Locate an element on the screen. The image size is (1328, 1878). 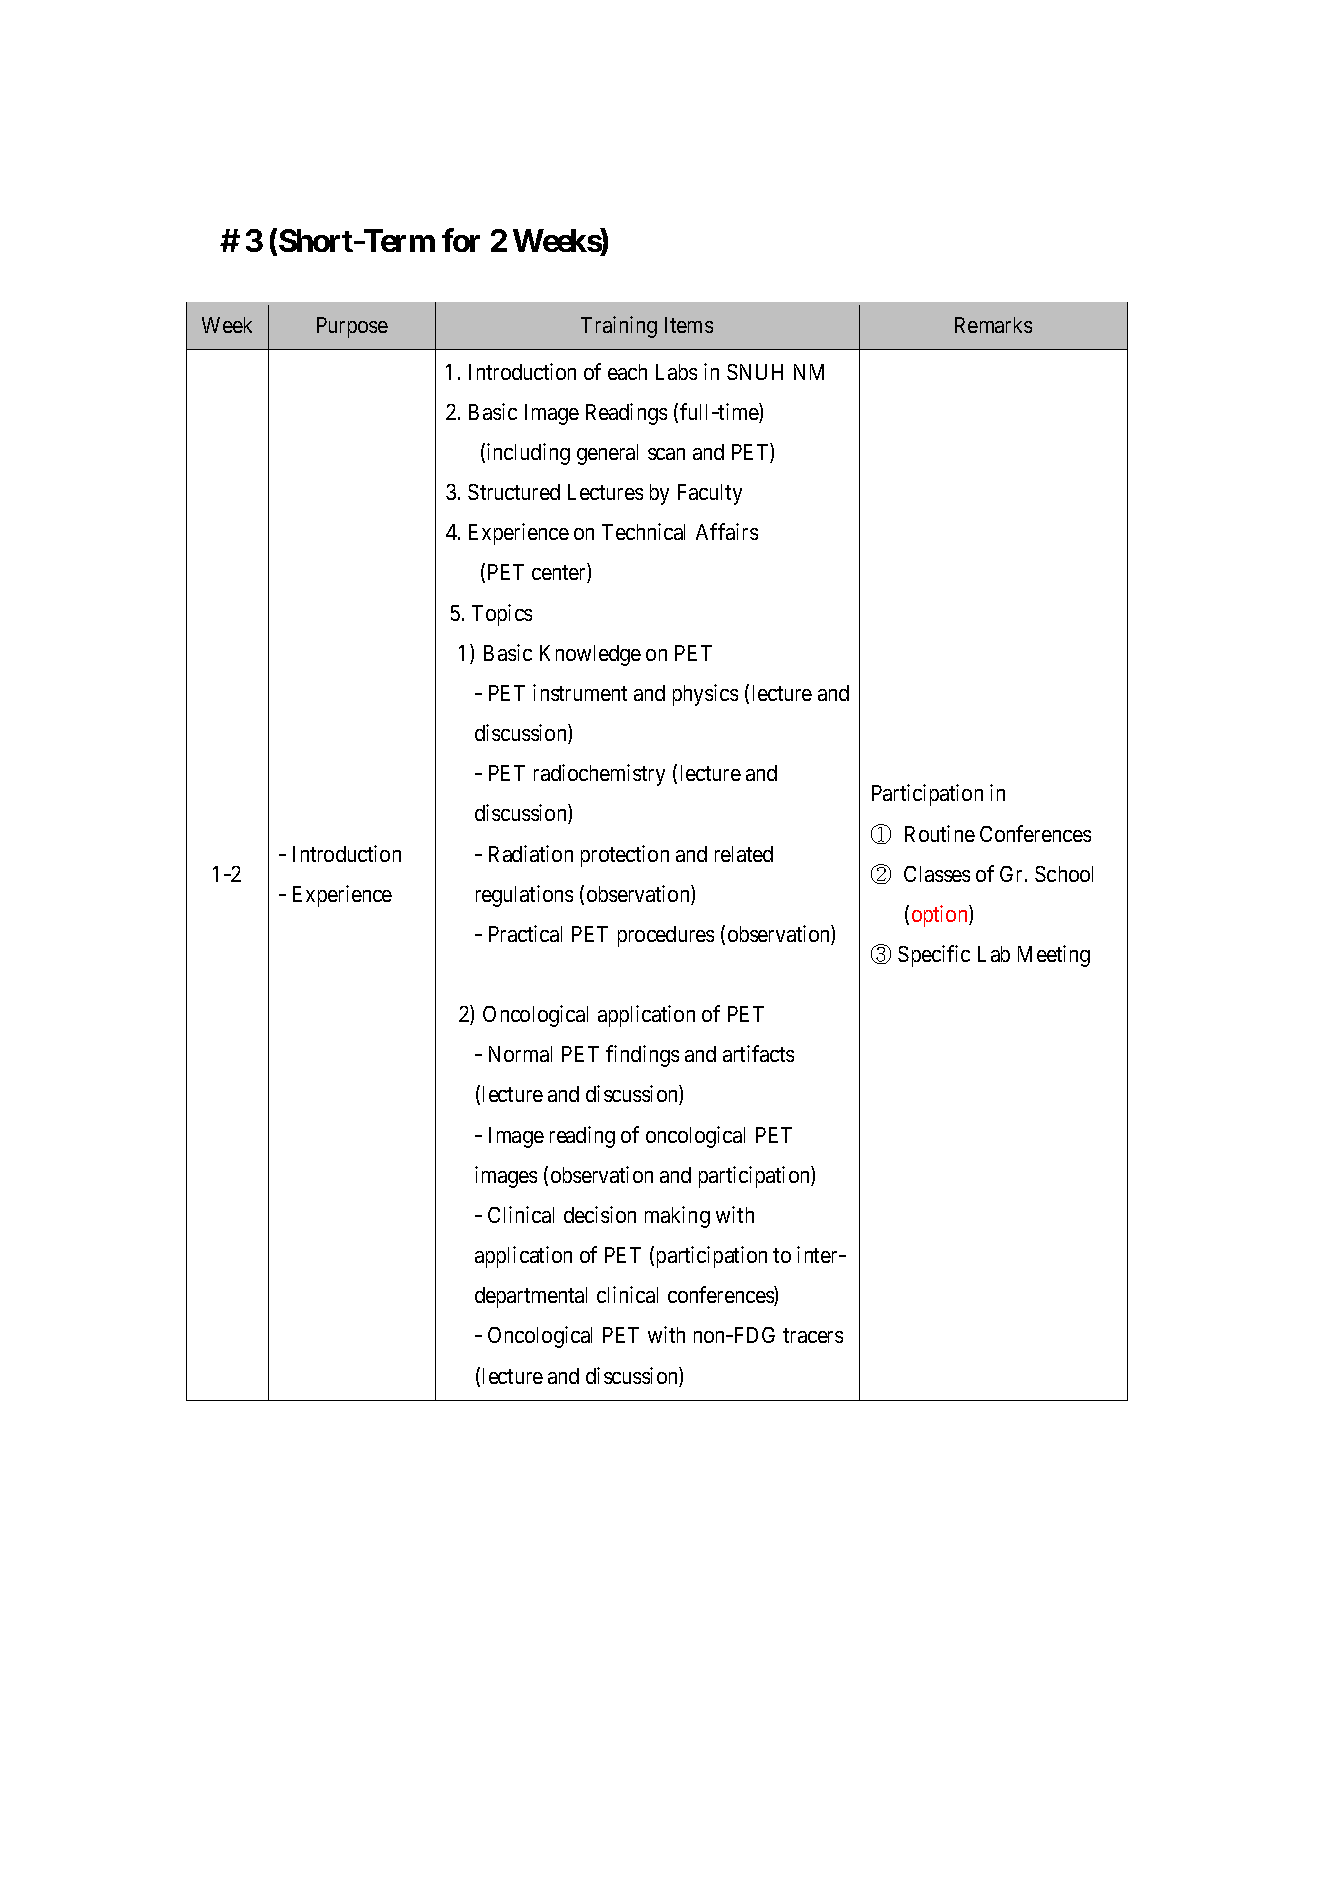
Remarks is located at coordinates (993, 325).
